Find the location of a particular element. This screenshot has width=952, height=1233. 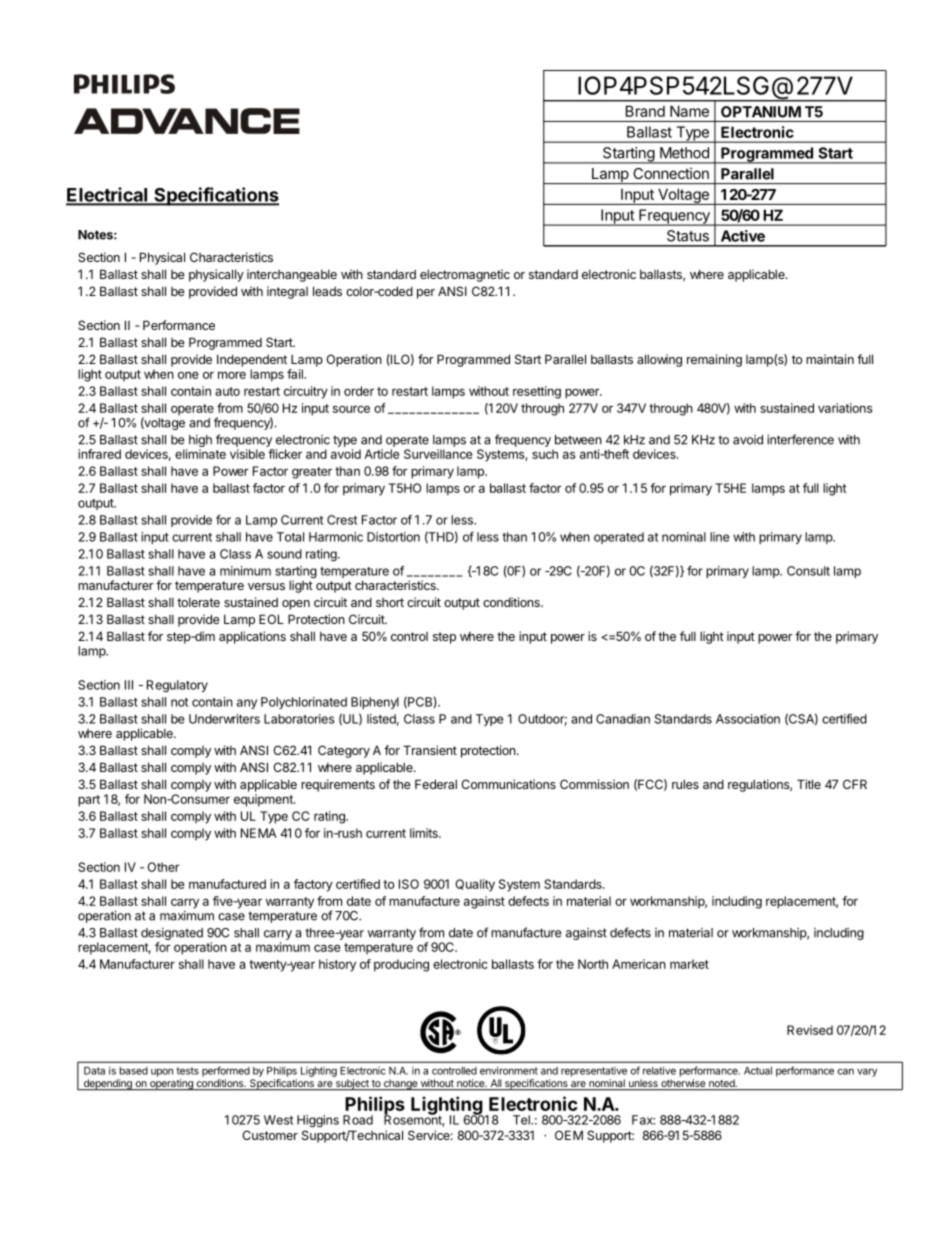

minimum is located at coordinates (245, 571).
